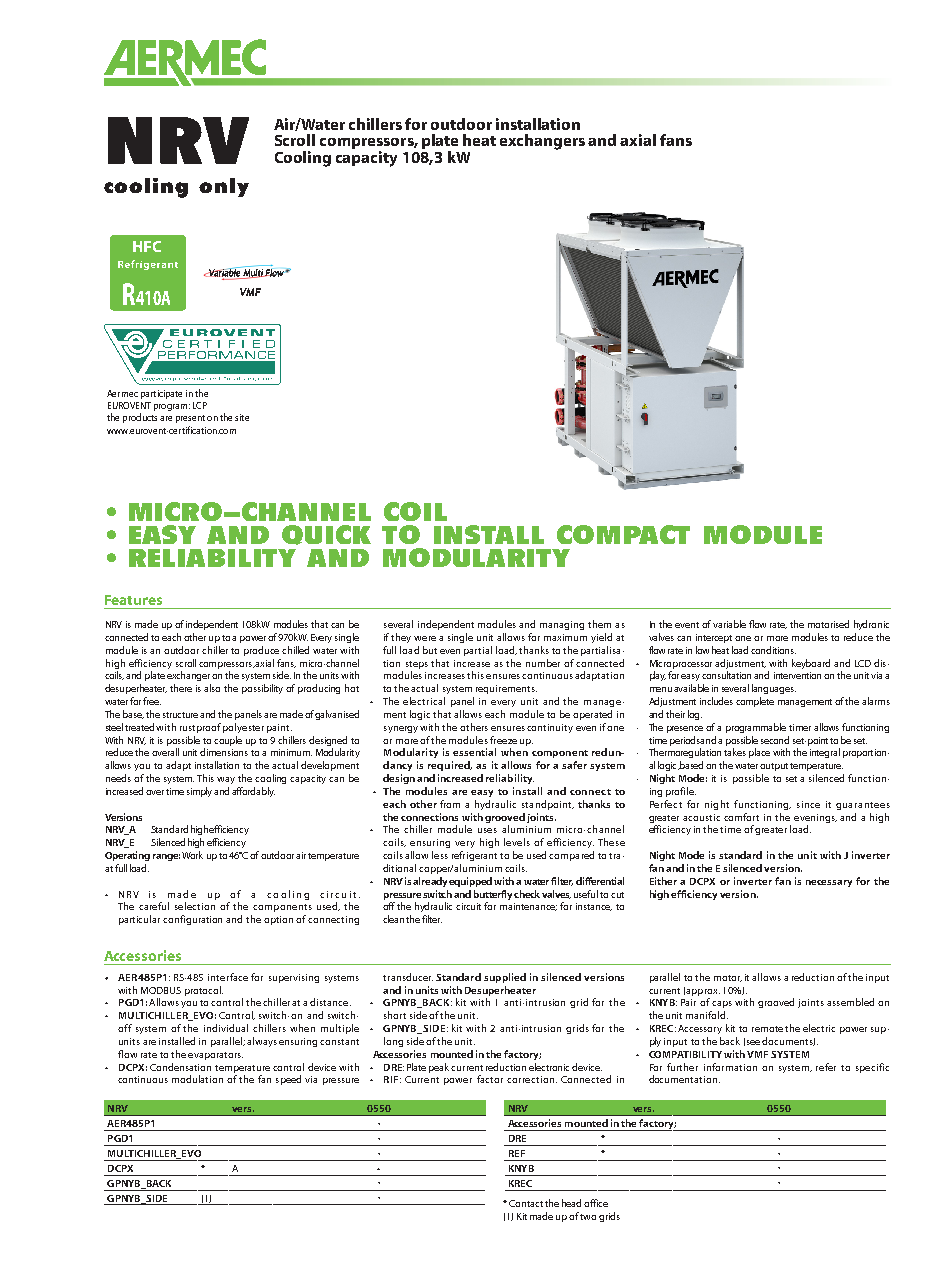  What do you see at coordinates (180, 715) in the screenshot?
I see `structure` at bounding box center [180, 715].
